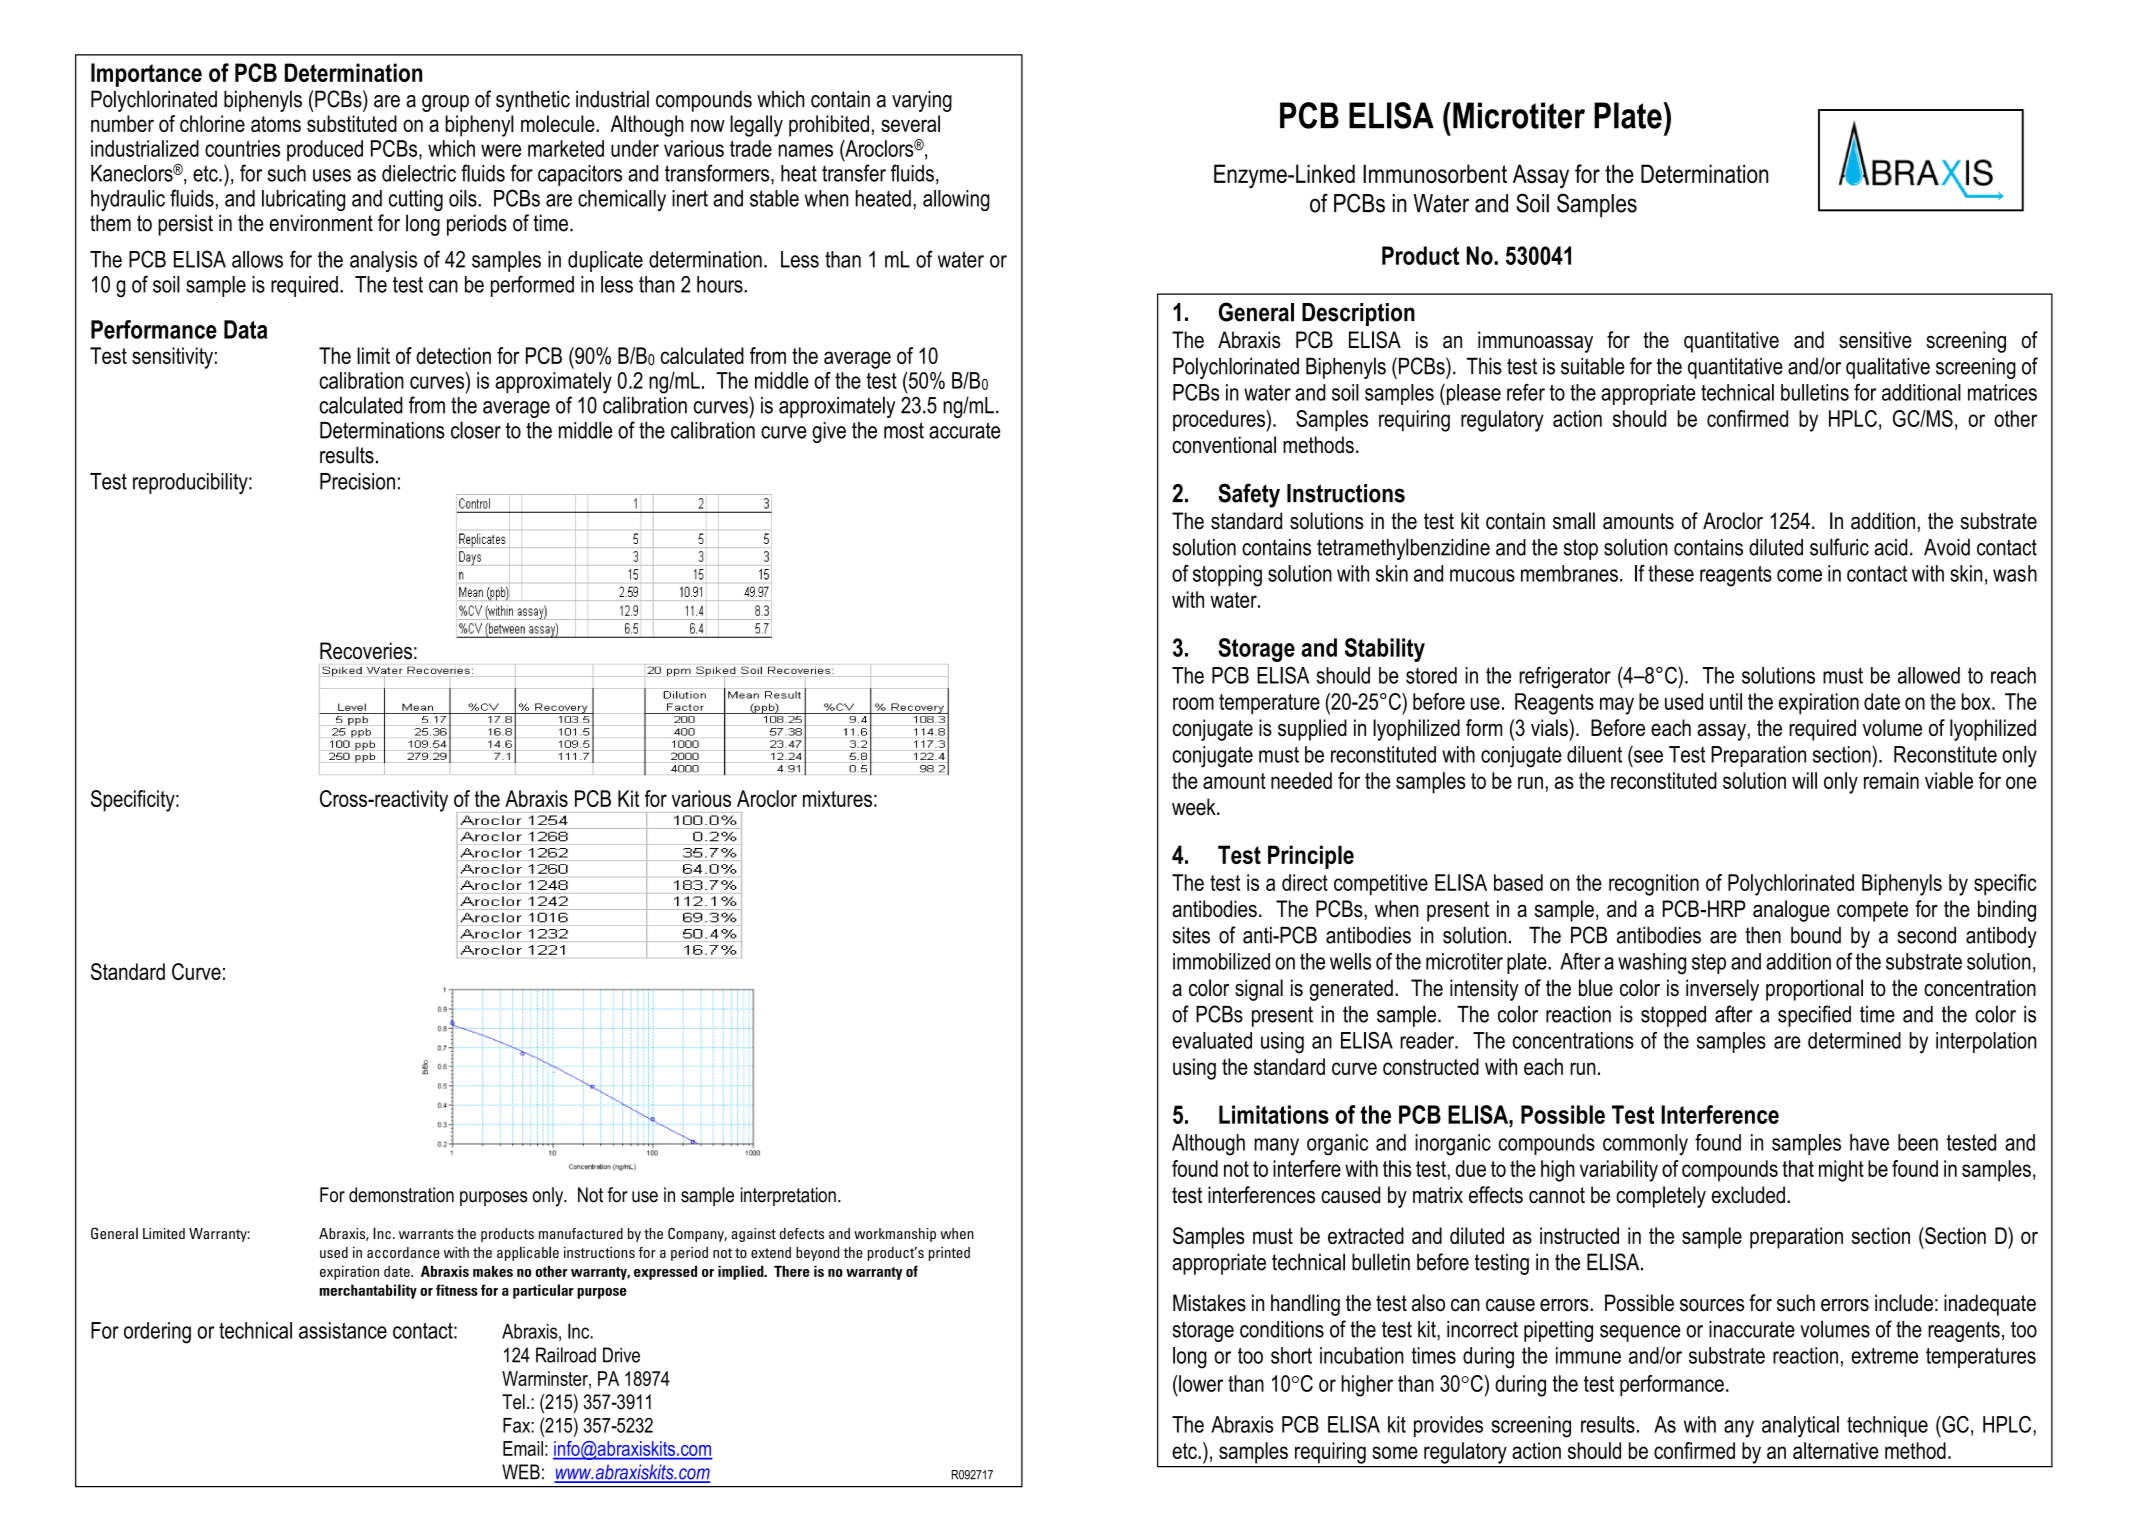 This image has width=2142, height=1514. What do you see at coordinates (523, 1448) in the image?
I see `Email` at bounding box center [523, 1448].
